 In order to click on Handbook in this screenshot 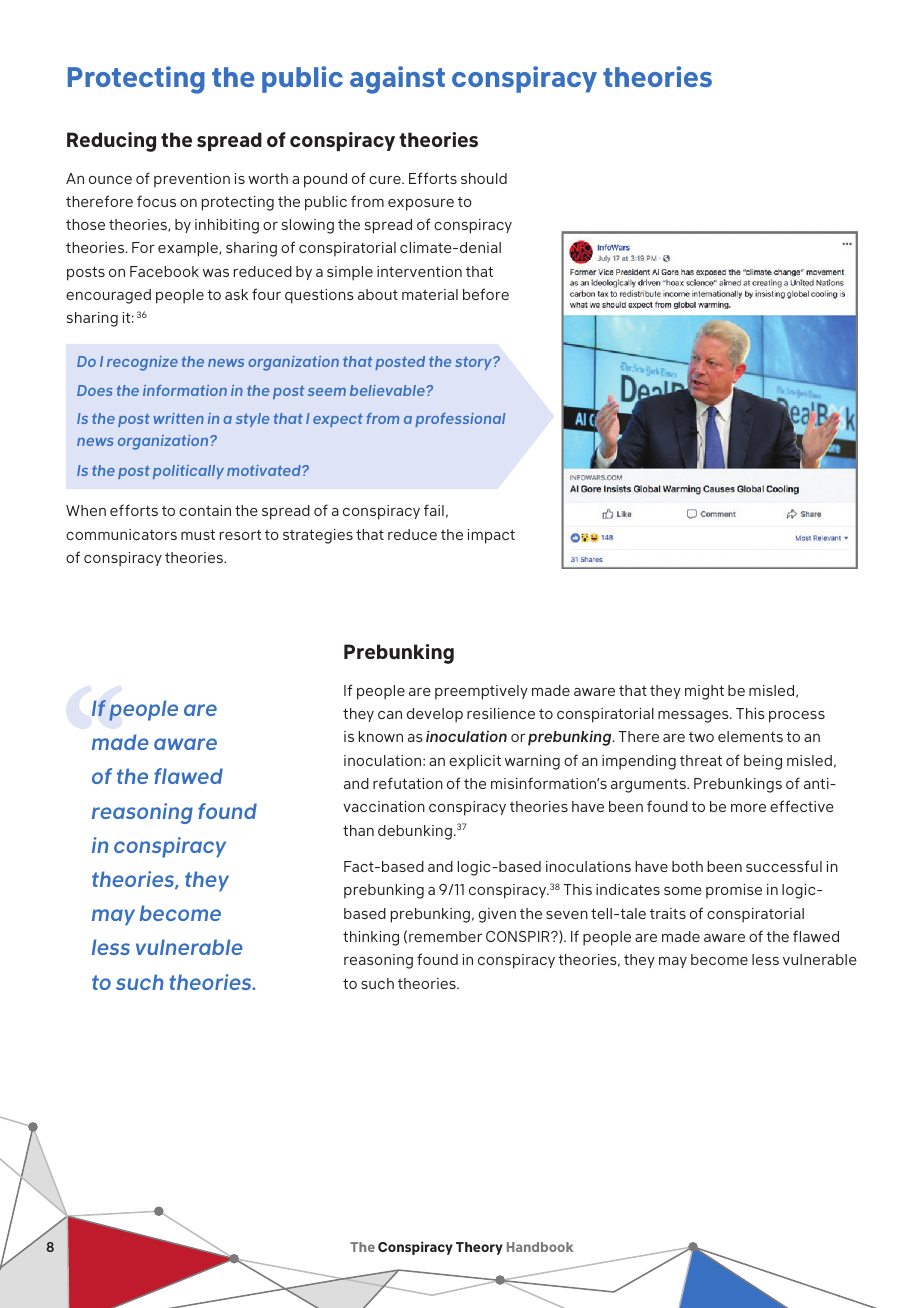, I will do `click(540, 1247)`.
